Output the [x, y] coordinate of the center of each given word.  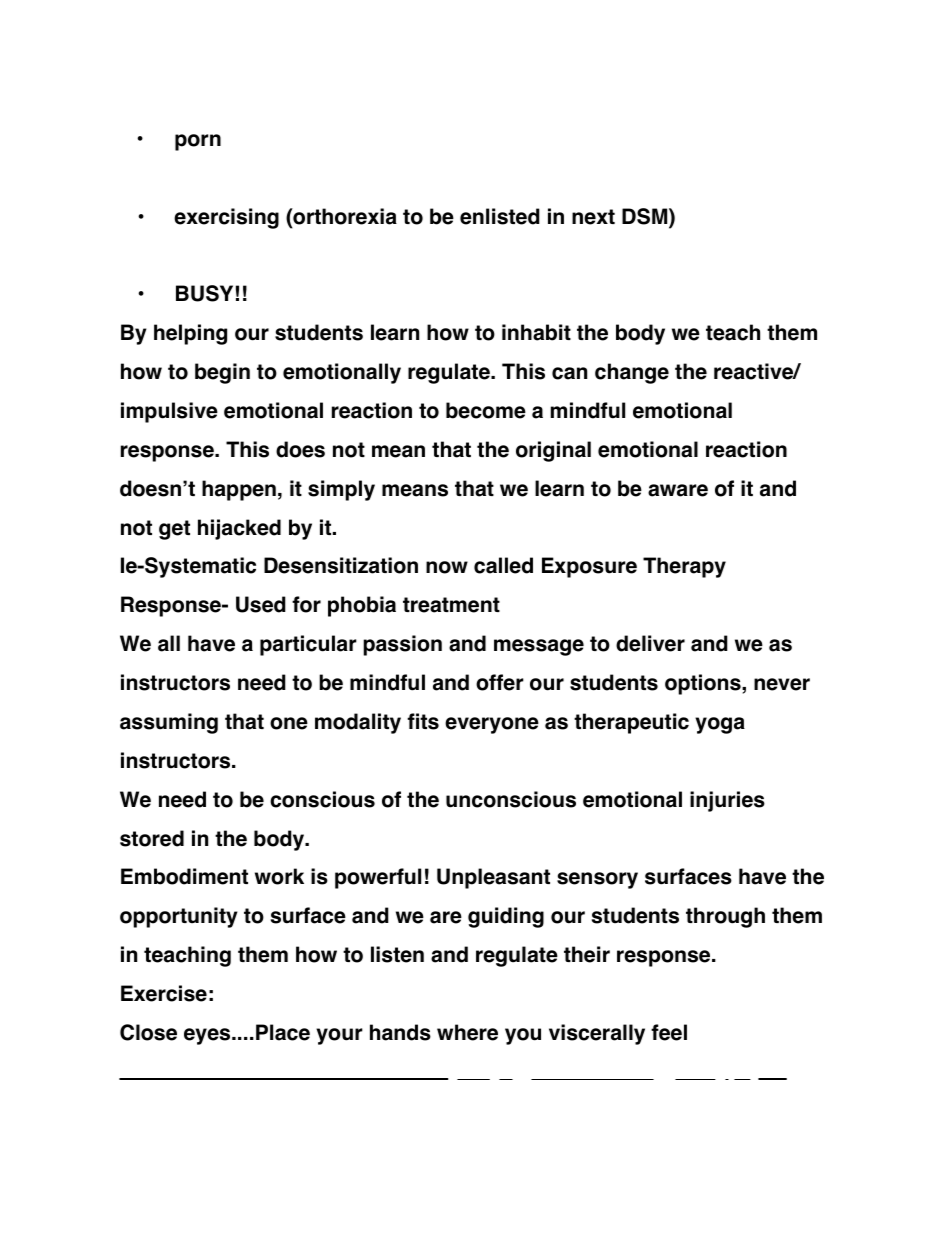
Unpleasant [493, 878]
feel [669, 1032]
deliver [650, 643]
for [306, 604]
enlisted [500, 216]
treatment [451, 605]
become [486, 410]
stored [152, 838]
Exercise [164, 993]
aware [678, 490]
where [467, 1032]
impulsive [169, 412]
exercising [226, 218]
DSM [646, 217]
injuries [727, 801]
